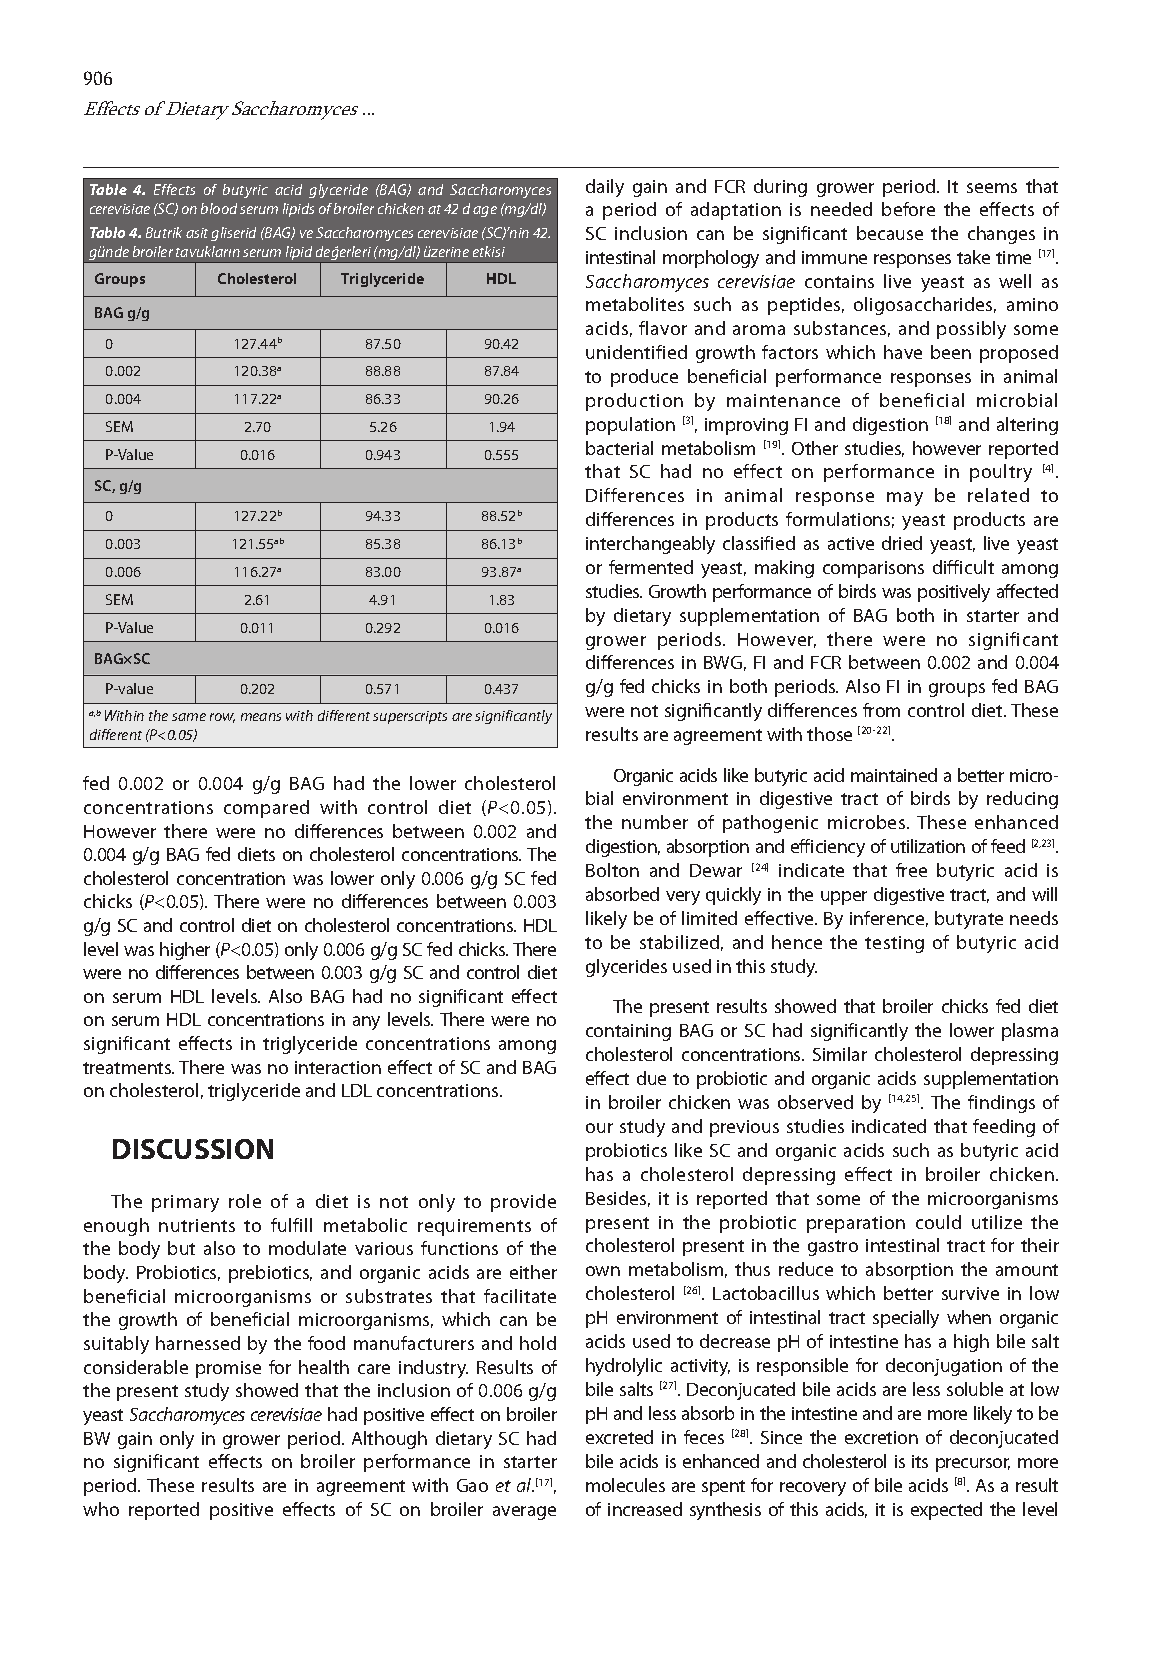 This document has width=1171, height=1656. What do you see at coordinates (650, 545) in the document?
I see `interchangeably` at bounding box center [650, 545].
